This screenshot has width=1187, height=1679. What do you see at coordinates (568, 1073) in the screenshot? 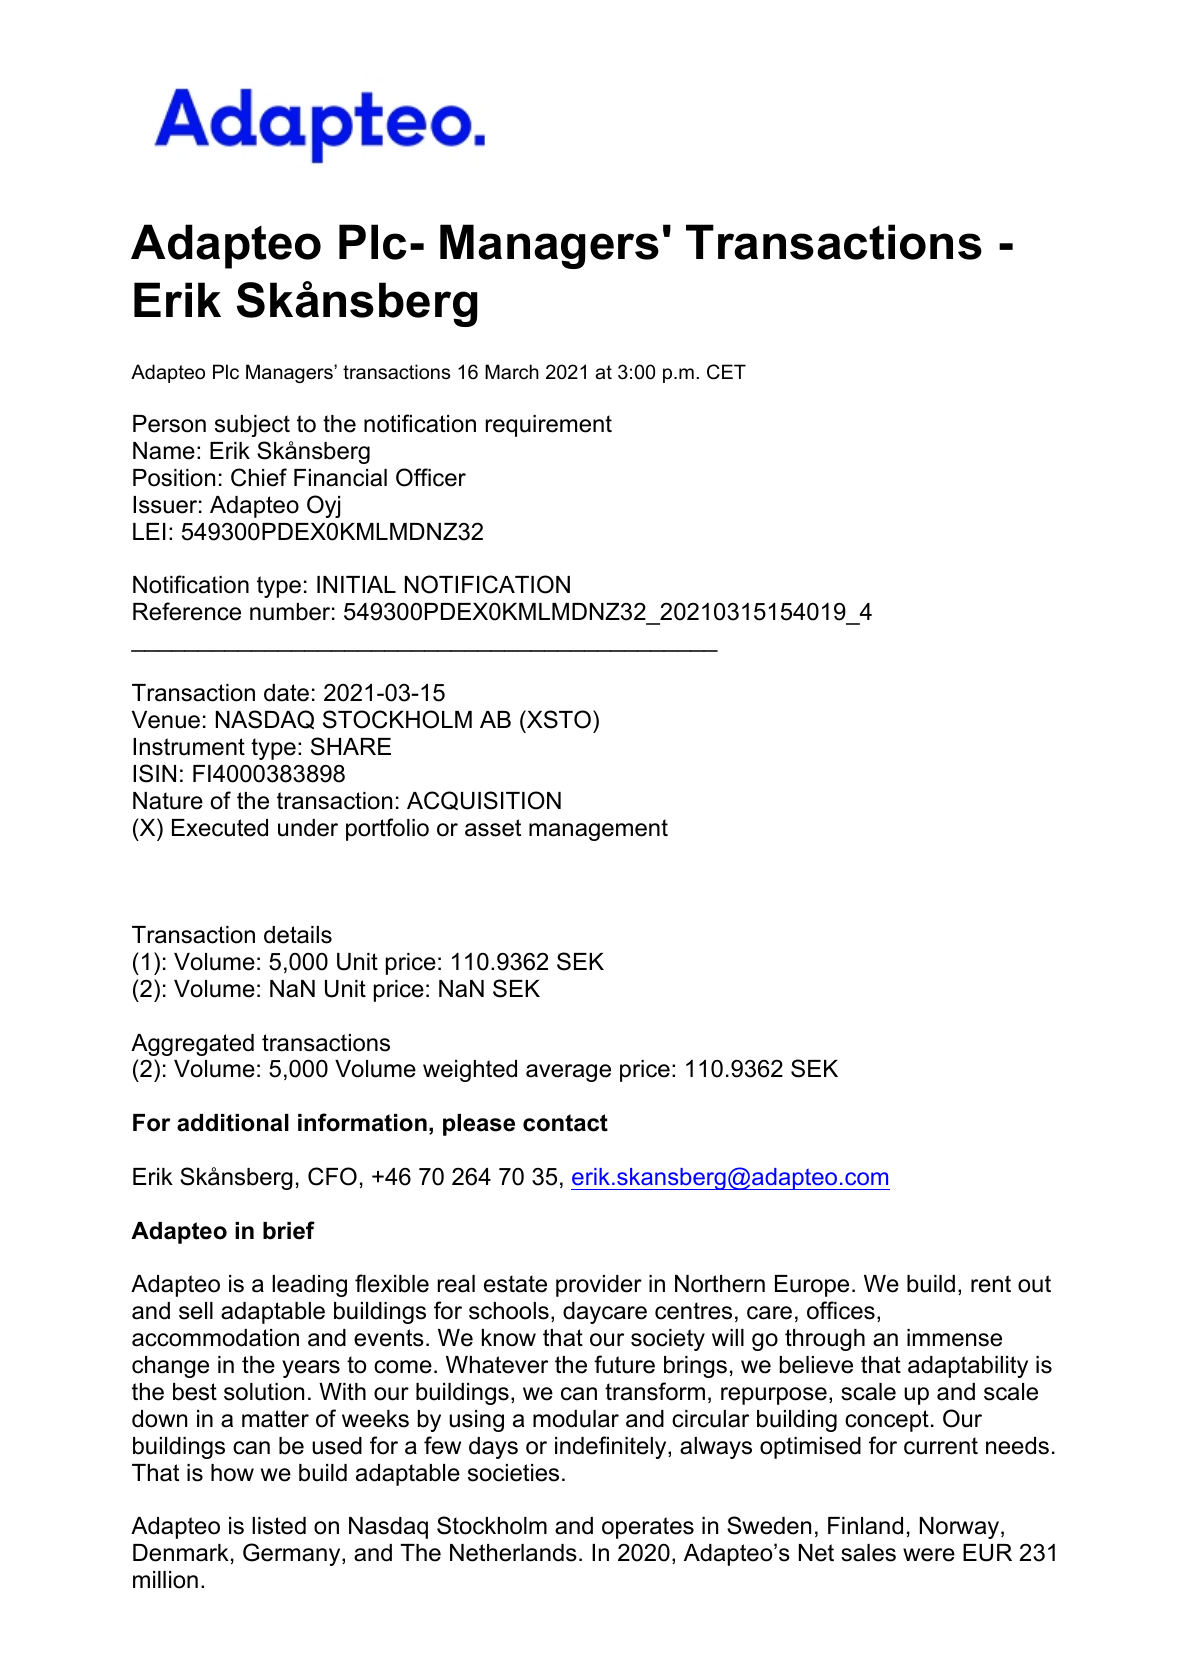
I see `average` at bounding box center [568, 1073].
